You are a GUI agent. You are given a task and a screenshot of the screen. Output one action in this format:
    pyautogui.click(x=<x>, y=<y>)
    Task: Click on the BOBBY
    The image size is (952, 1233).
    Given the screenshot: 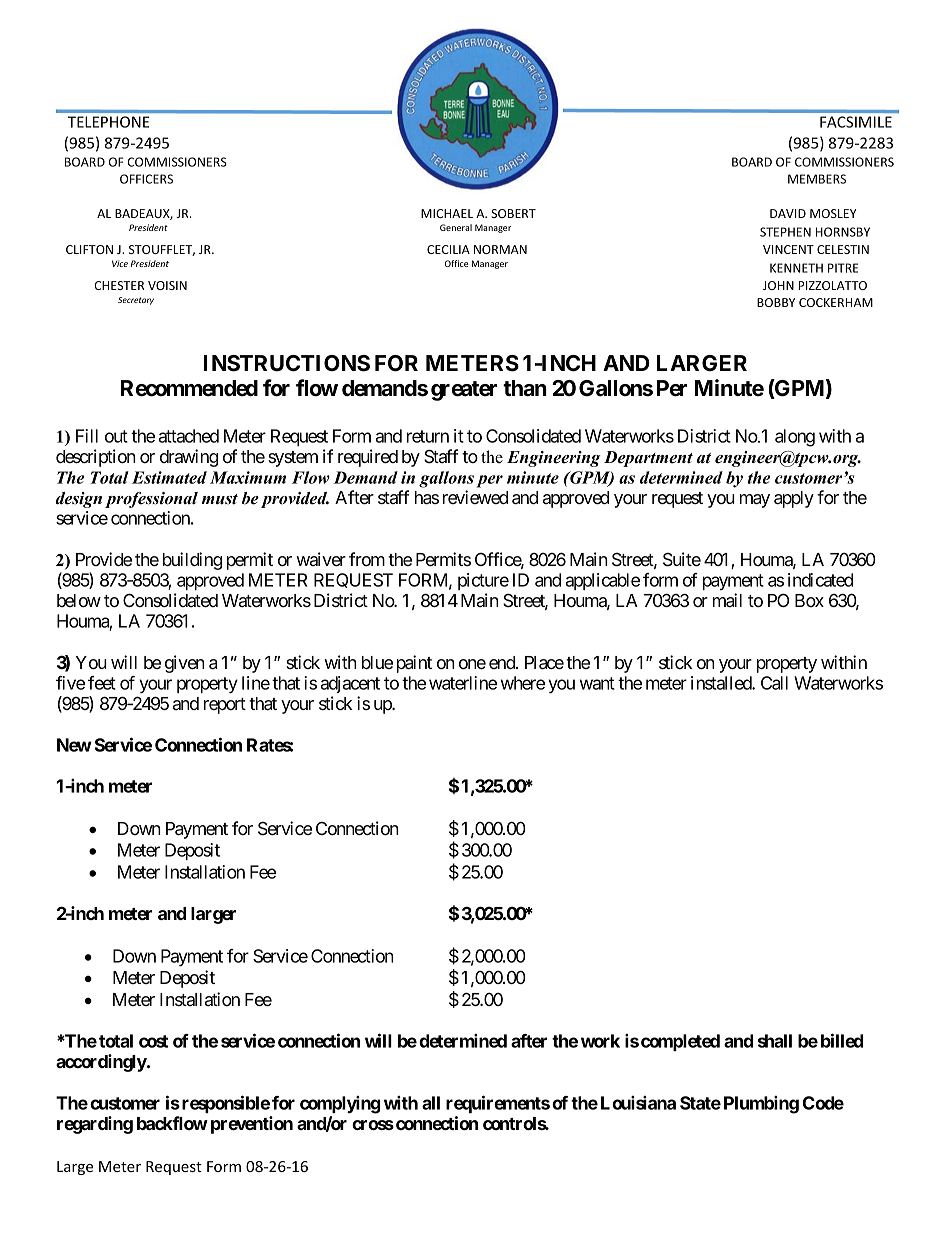 What is the action you would take?
    pyautogui.click(x=776, y=302)
